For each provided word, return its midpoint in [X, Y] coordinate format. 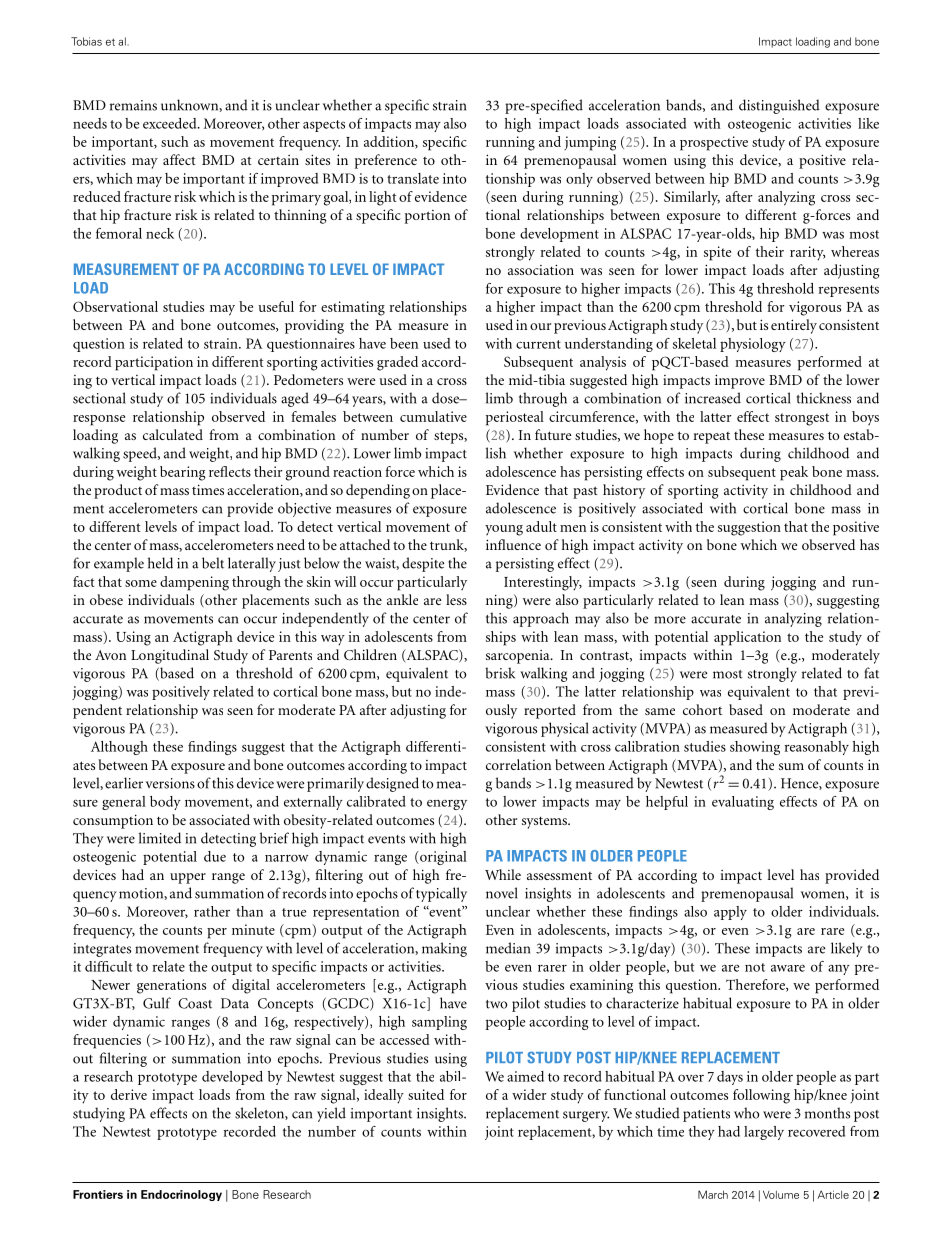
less [456, 599]
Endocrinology [181, 1195]
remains [133, 105]
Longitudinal [170, 656]
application [747, 638]
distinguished [779, 106]
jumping [590, 143]
